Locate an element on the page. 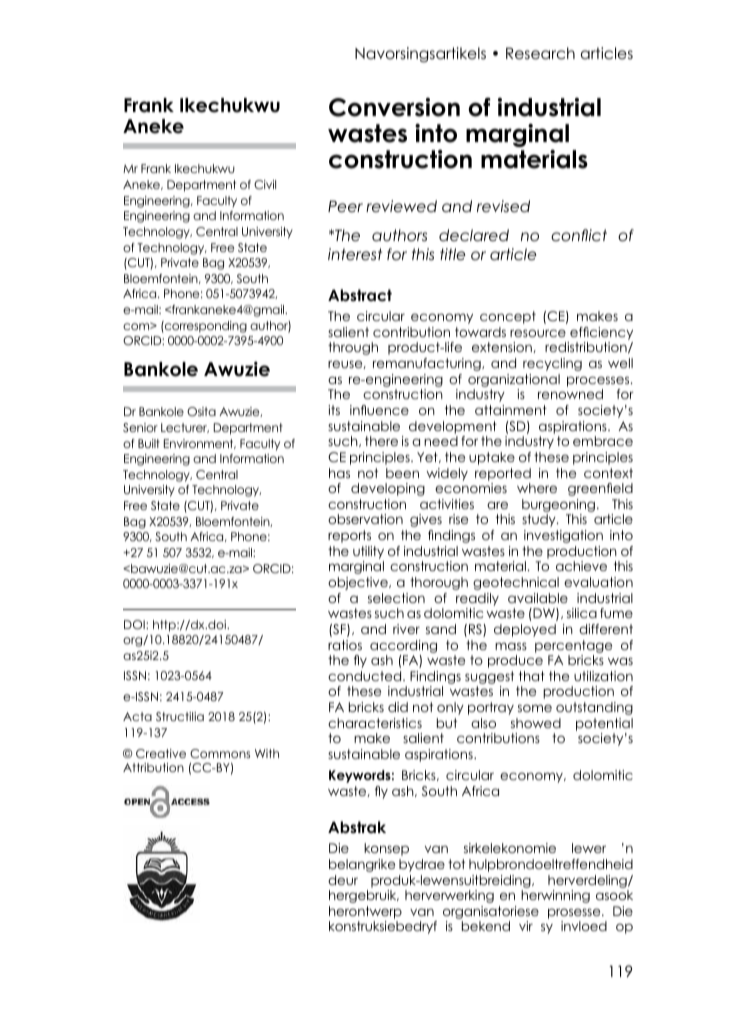  that is located at coordinates (532, 676).
